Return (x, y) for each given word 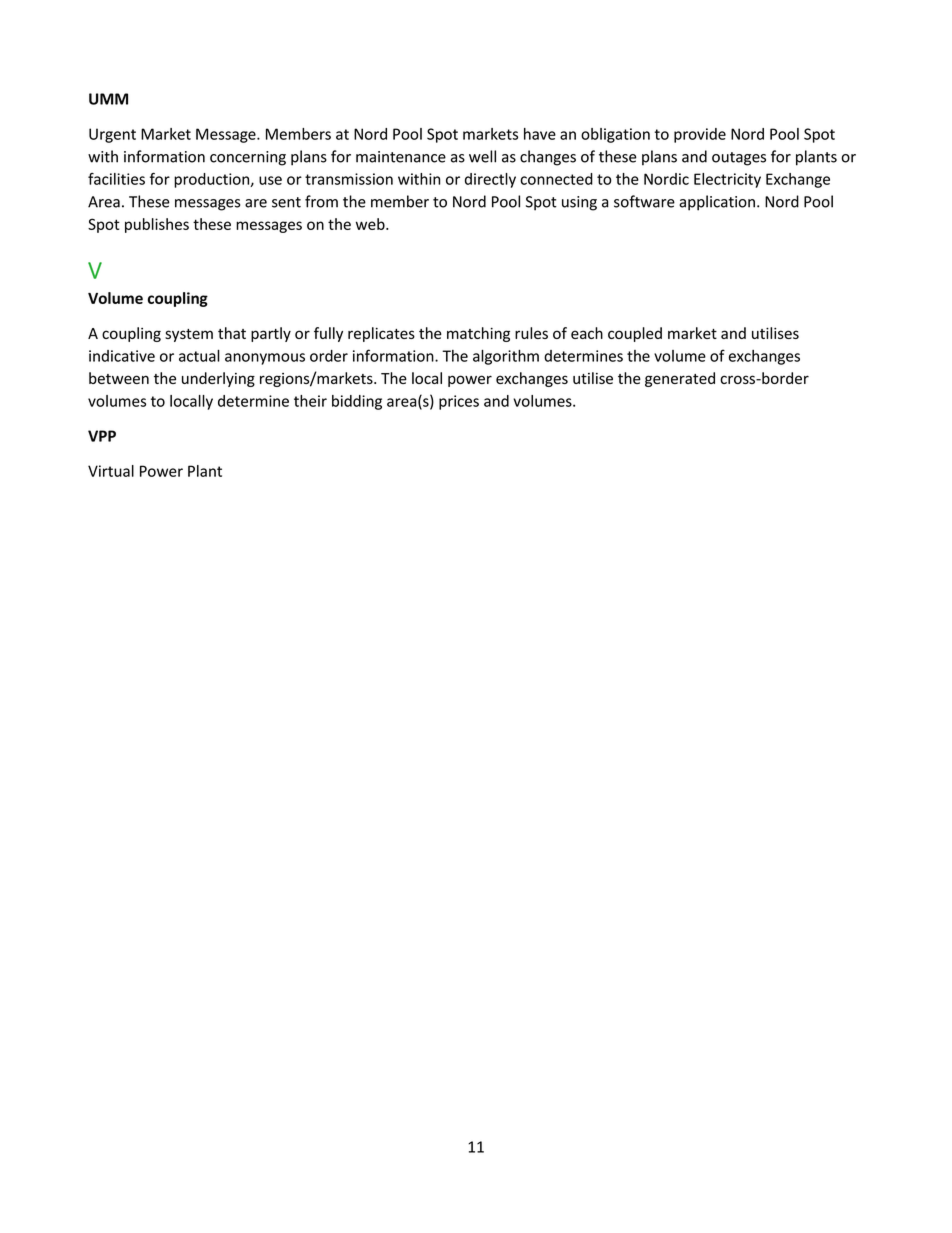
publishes (157, 225)
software (644, 201)
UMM (108, 99)
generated (680, 379)
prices (459, 402)
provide (700, 135)
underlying (218, 379)
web (371, 224)
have (540, 134)
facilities (116, 179)
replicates (381, 334)
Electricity (727, 180)
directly (490, 180)
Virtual (111, 471)
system (189, 335)
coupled (635, 334)
